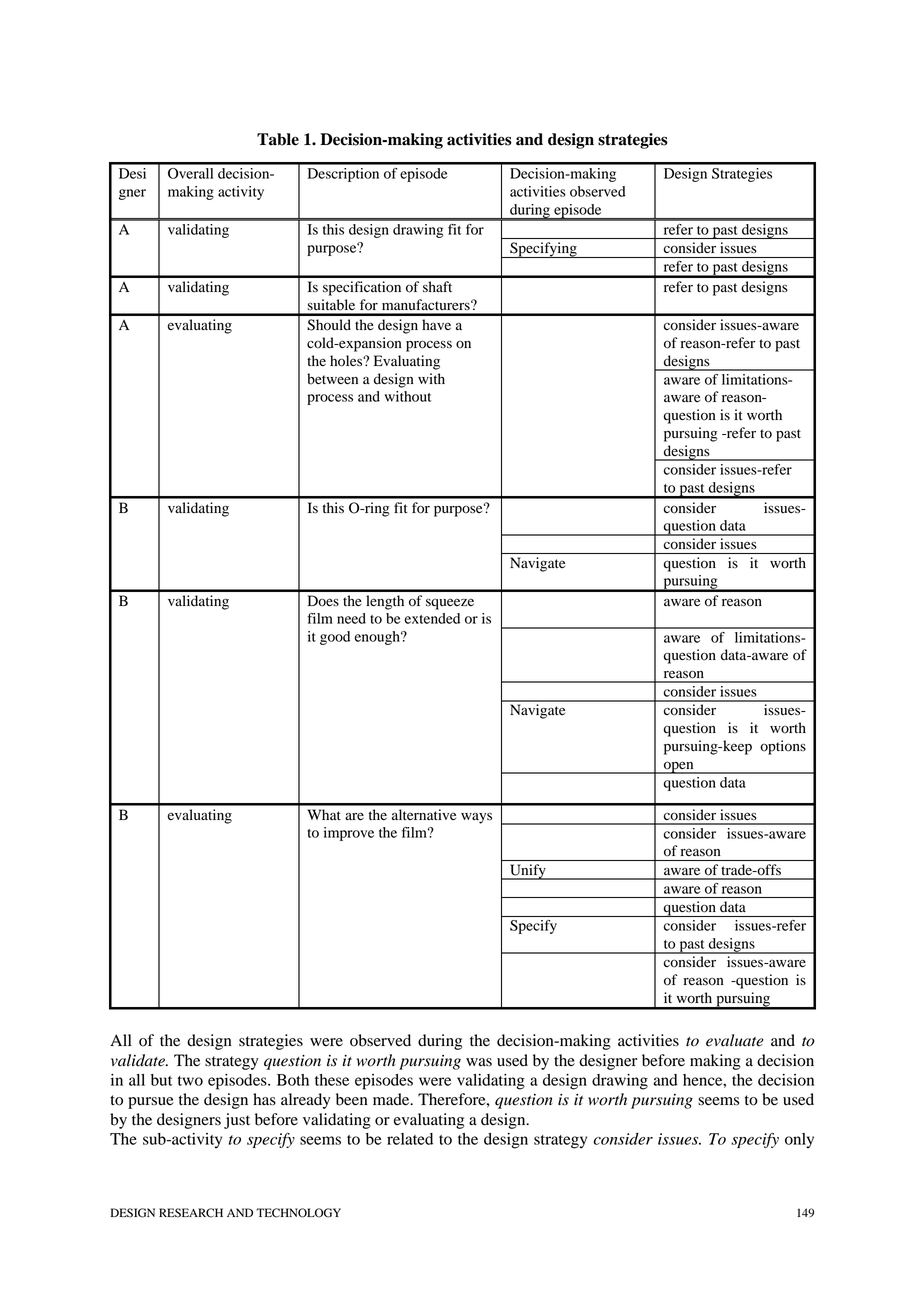 Image resolution: width=924 pixels, height=1308 pixels. Describe the element at coordinates (476, 818) in the screenshot. I see `ways` at that location.
